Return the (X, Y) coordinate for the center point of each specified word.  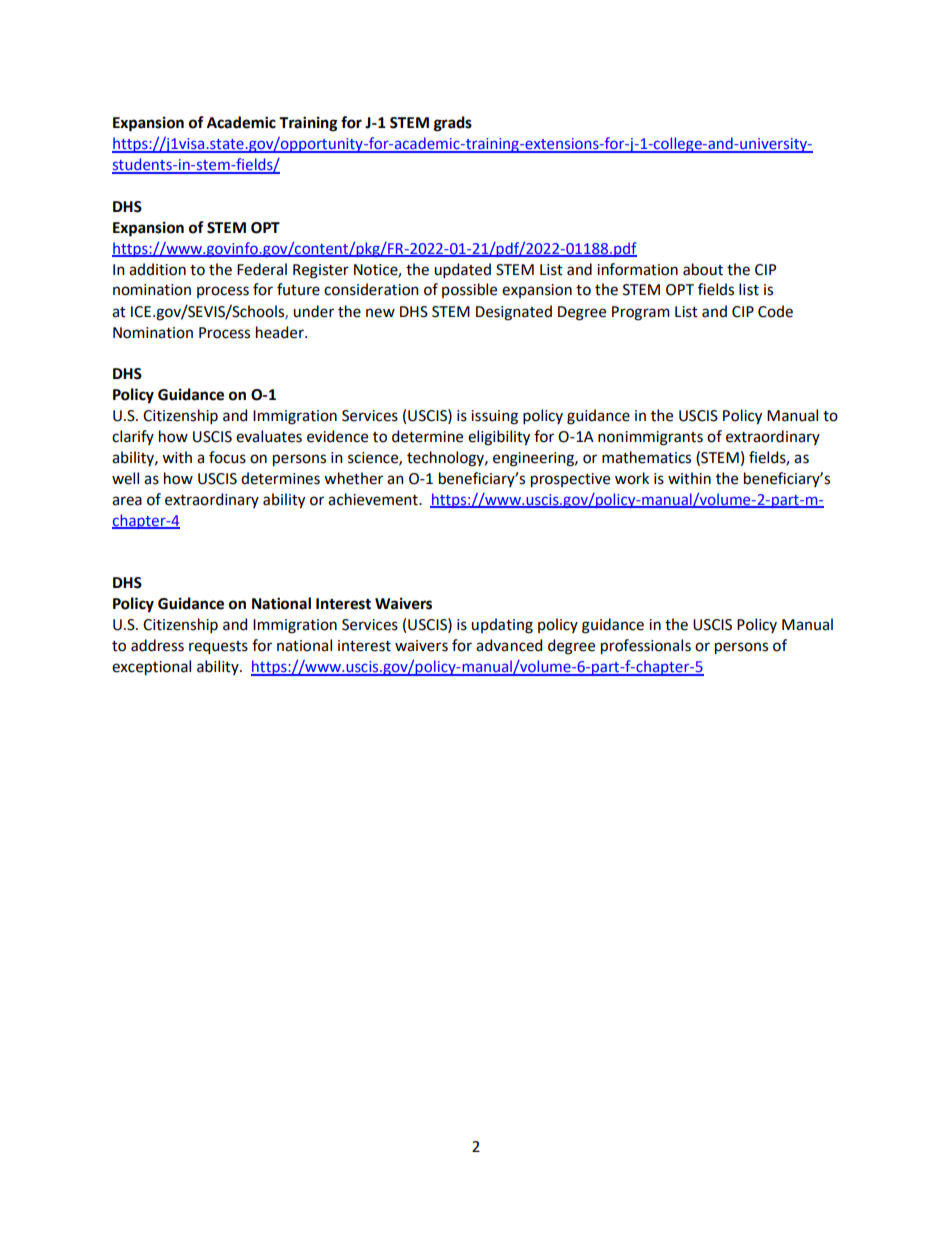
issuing (494, 417)
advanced (509, 645)
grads (453, 124)
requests (218, 648)
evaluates (269, 436)
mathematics (646, 457)
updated (462, 270)
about (703, 269)
